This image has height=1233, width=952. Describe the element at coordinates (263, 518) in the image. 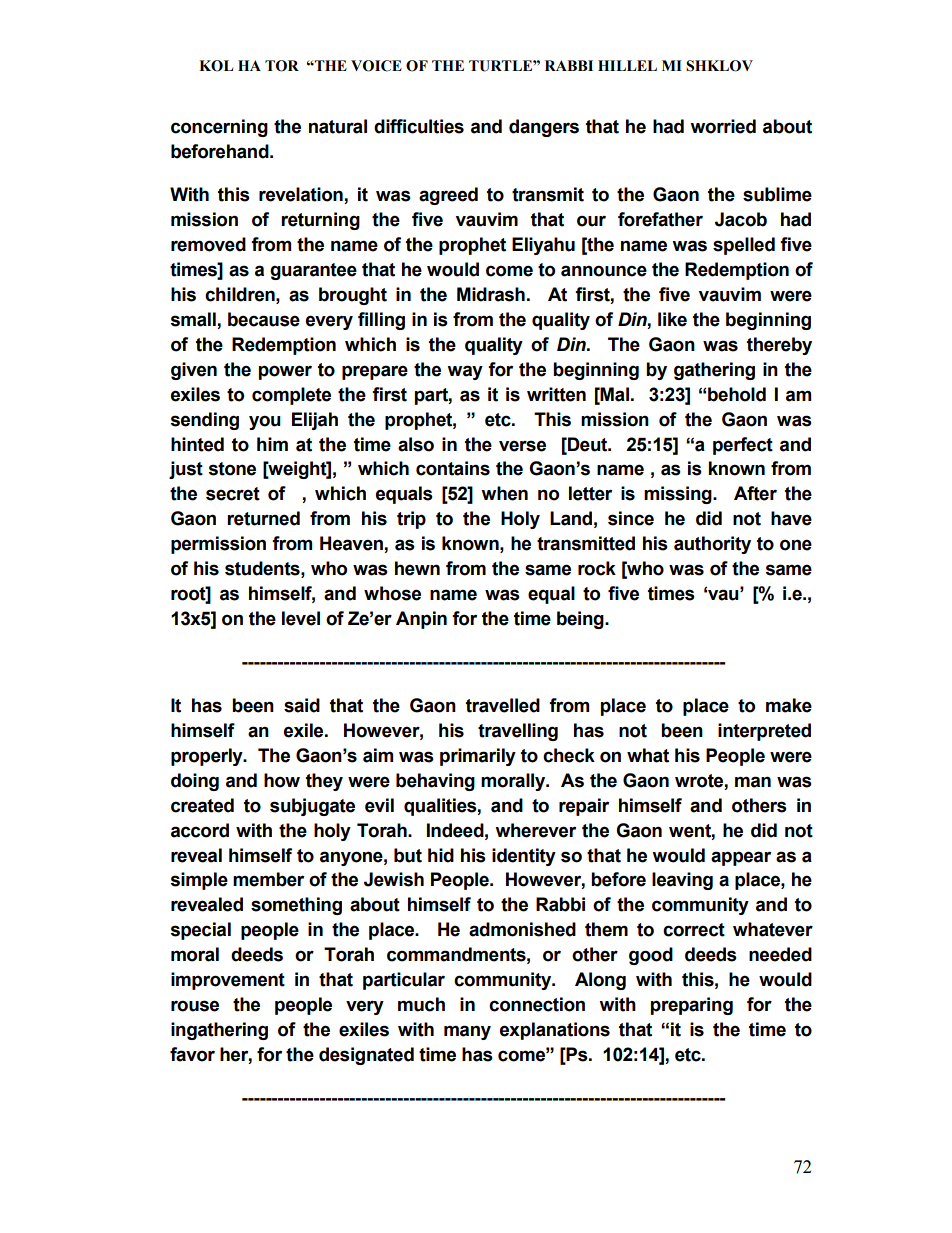

I see `returned` at that location.
